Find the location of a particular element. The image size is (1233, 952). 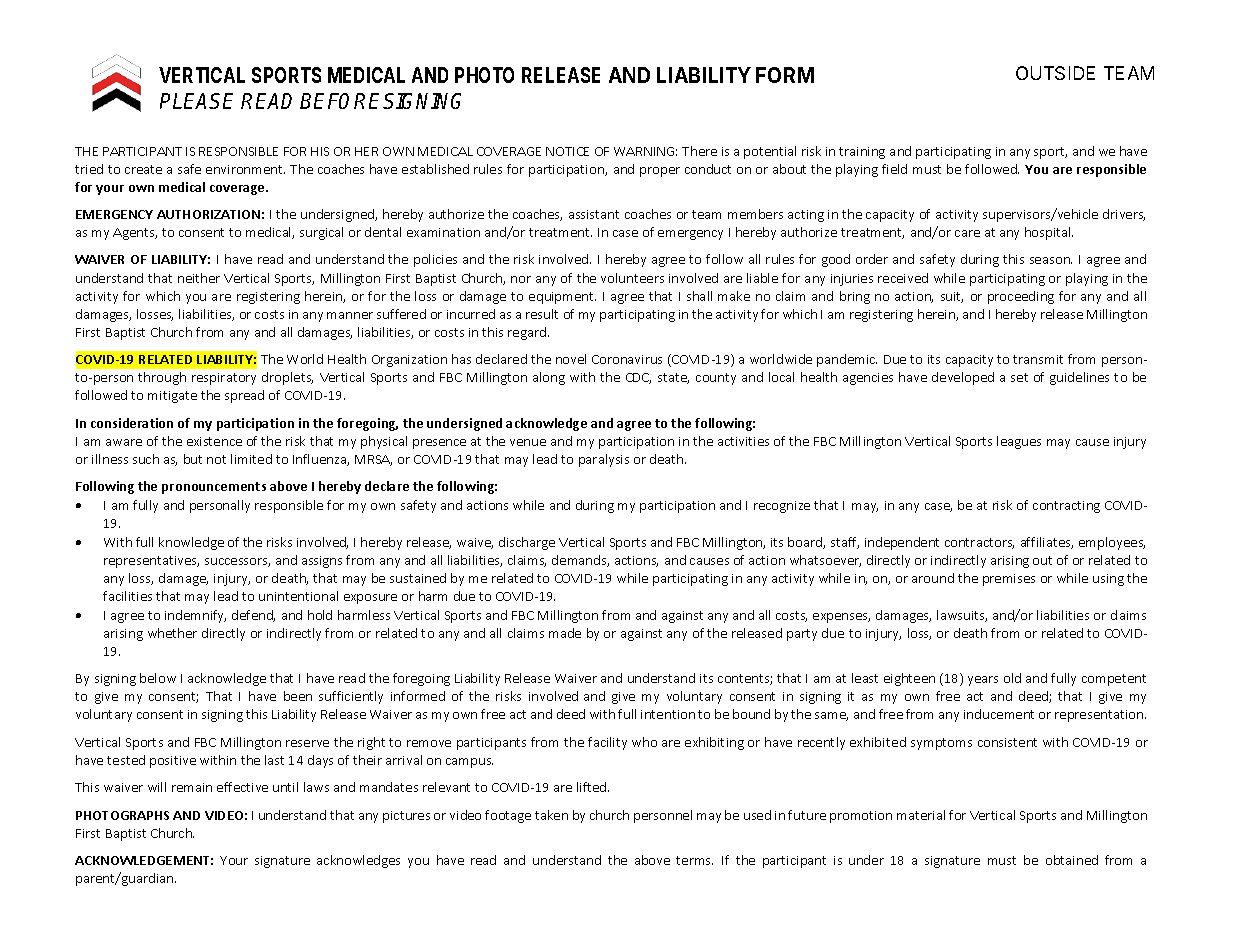

NOTICE is located at coordinates (567, 151).
